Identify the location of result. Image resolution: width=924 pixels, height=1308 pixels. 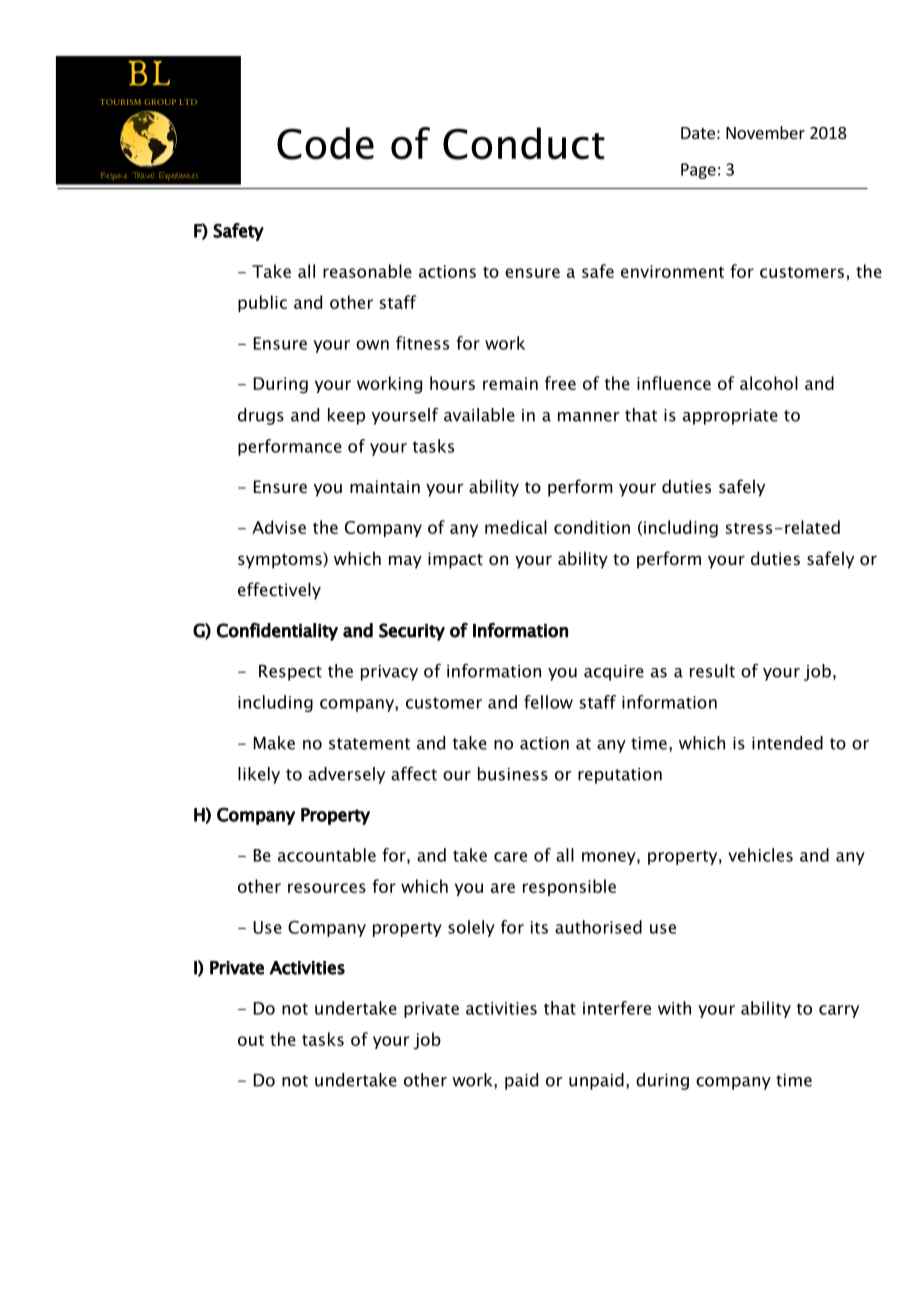
(712, 671).
